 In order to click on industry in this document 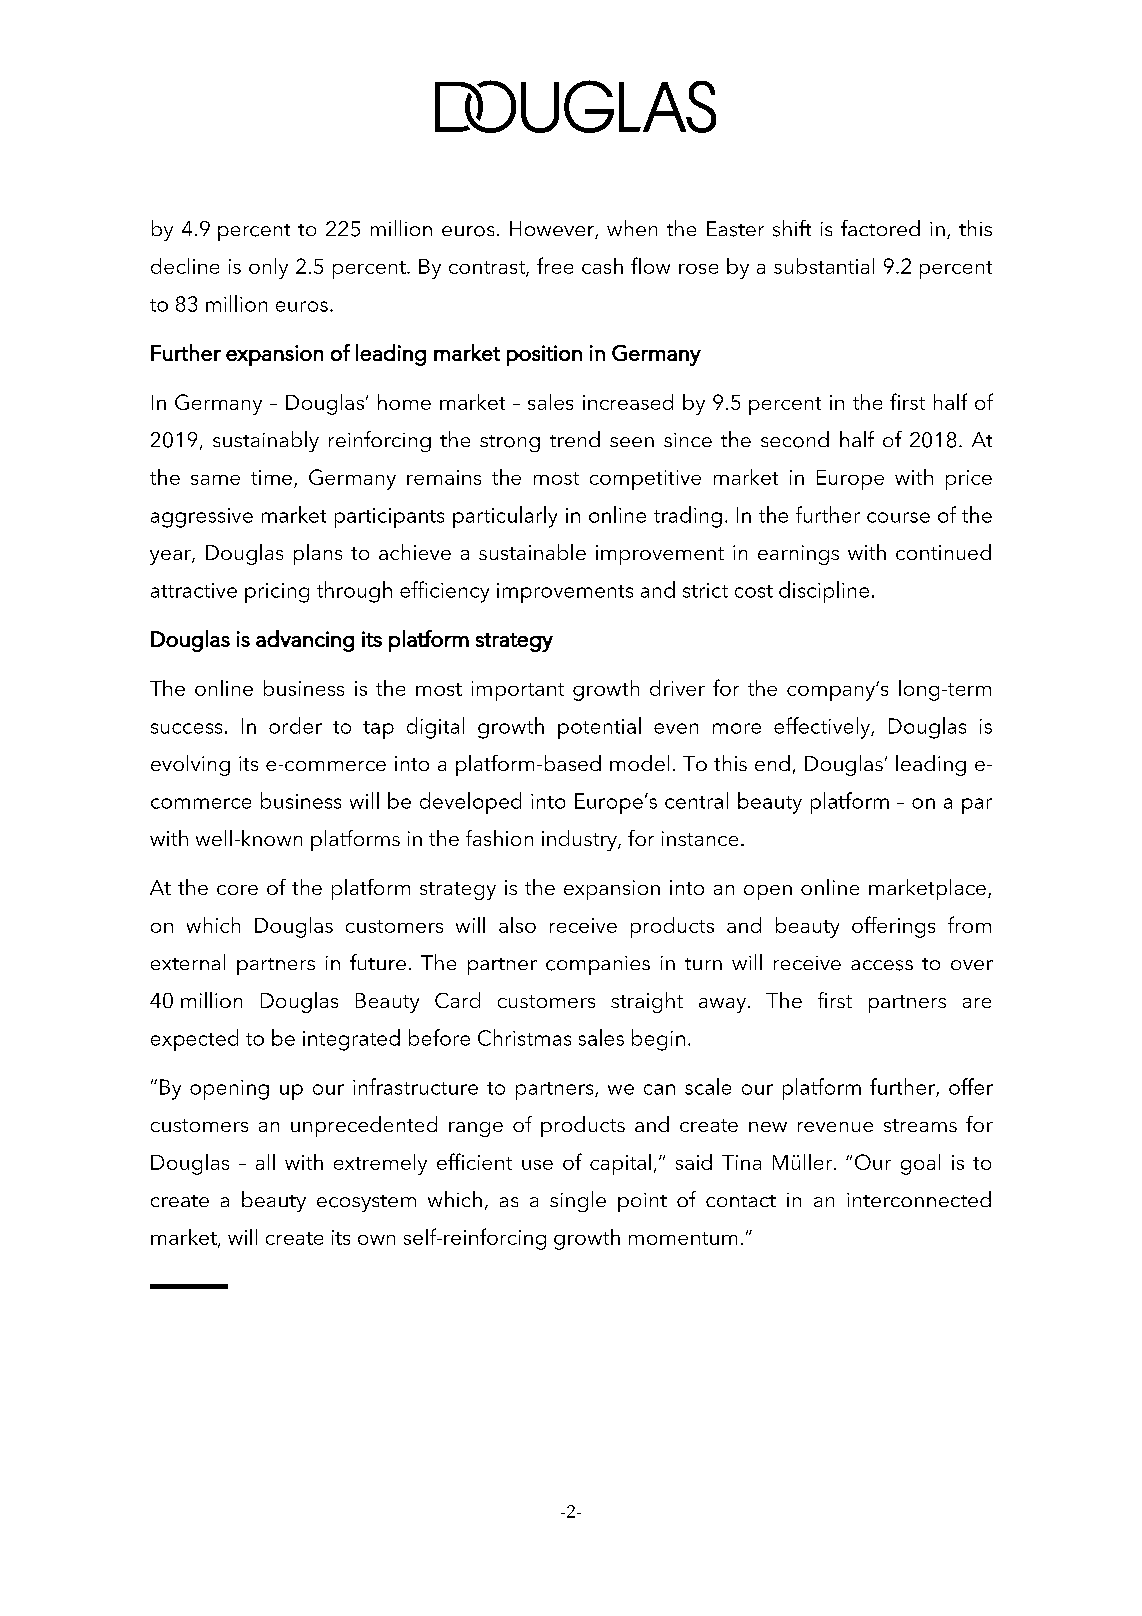, I will do `click(580, 840)`.
